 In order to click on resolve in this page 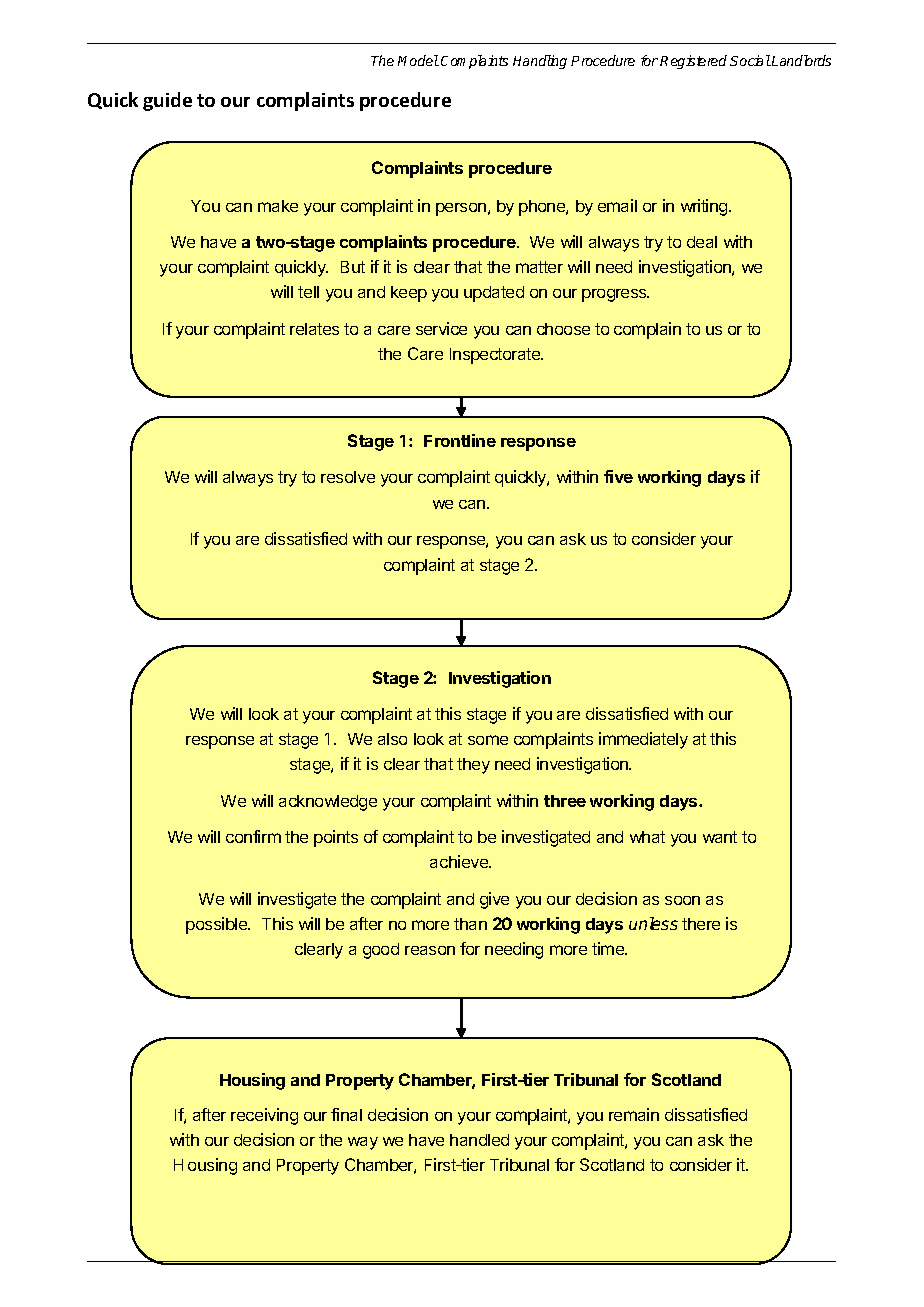, I will do `click(348, 477)`.
